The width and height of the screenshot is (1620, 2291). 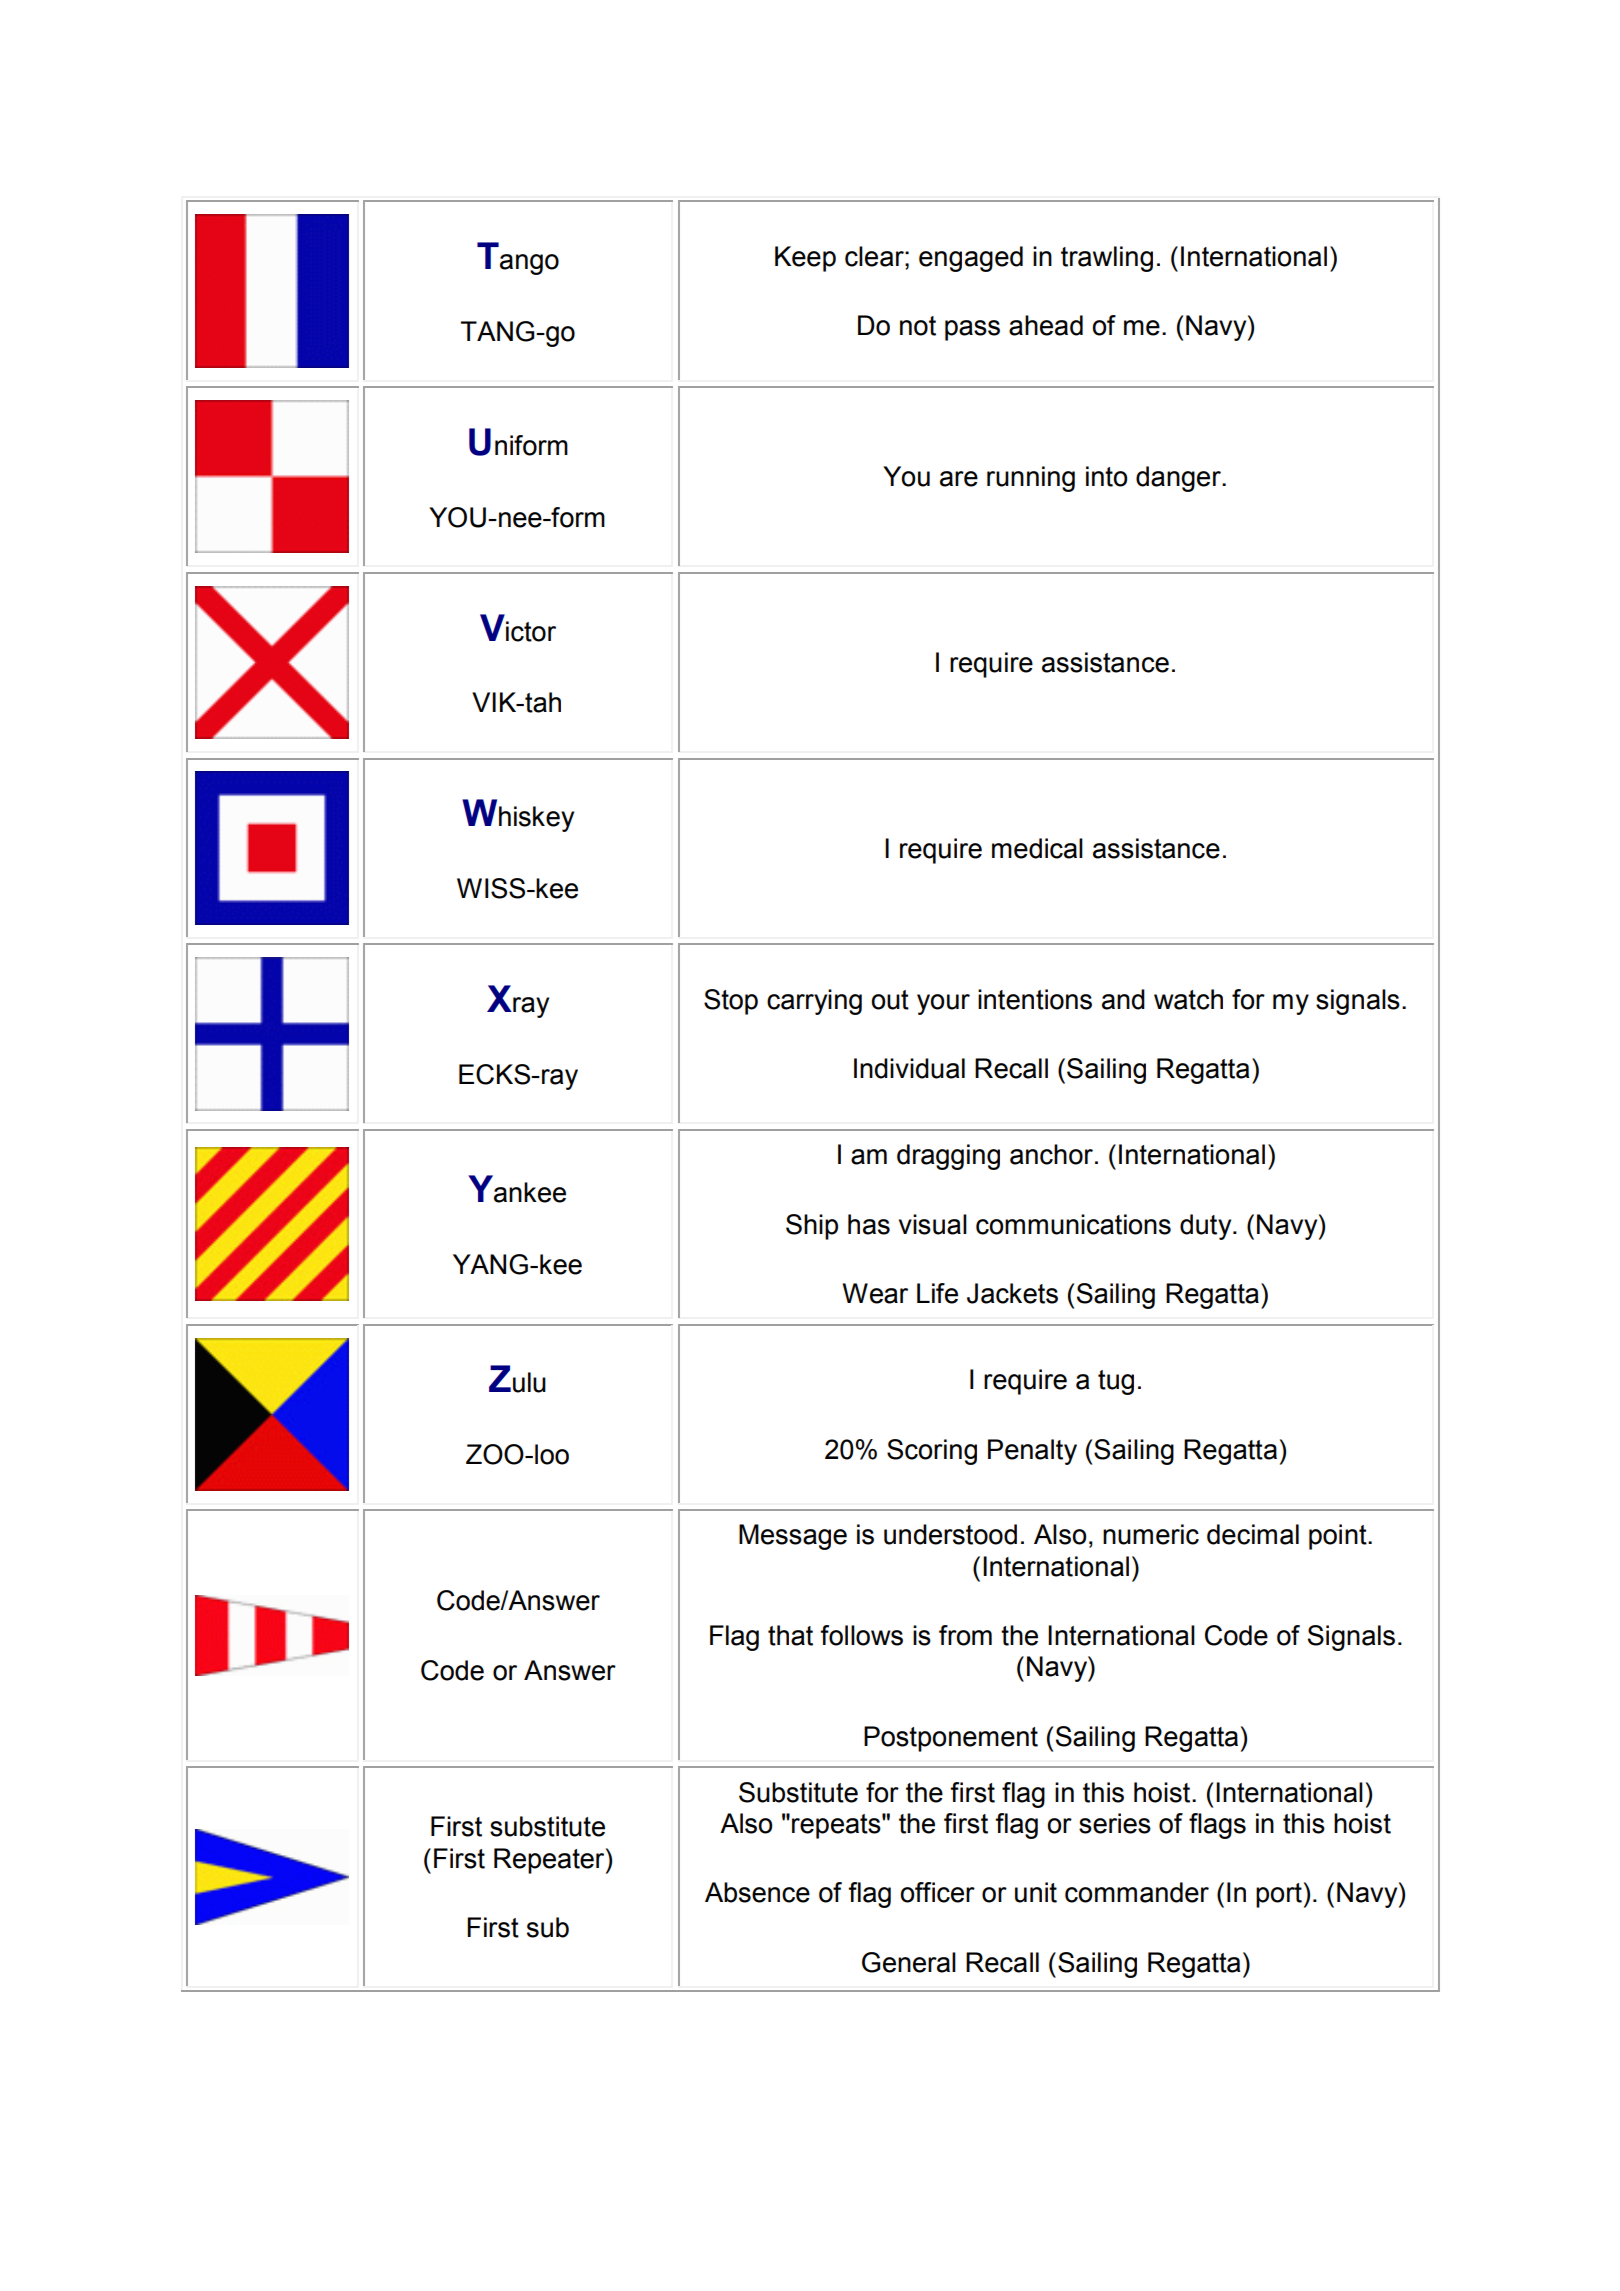 What do you see at coordinates (1253, 1534) in the screenshot?
I see `decimal` at bounding box center [1253, 1534].
